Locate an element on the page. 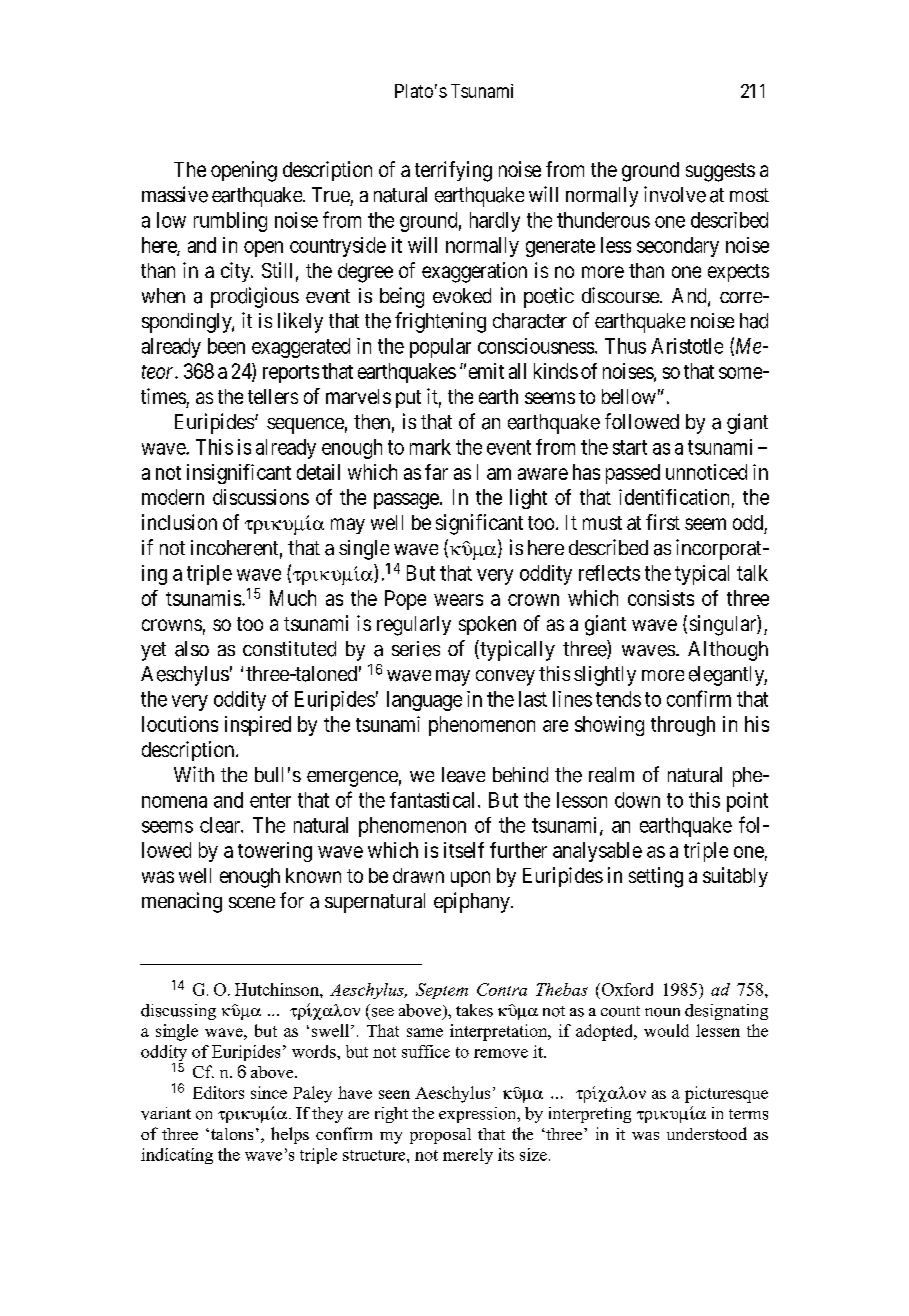 Image resolution: width=909 pixels, height=1316 pixels. rumbling is located at coordinates (230, 222).
